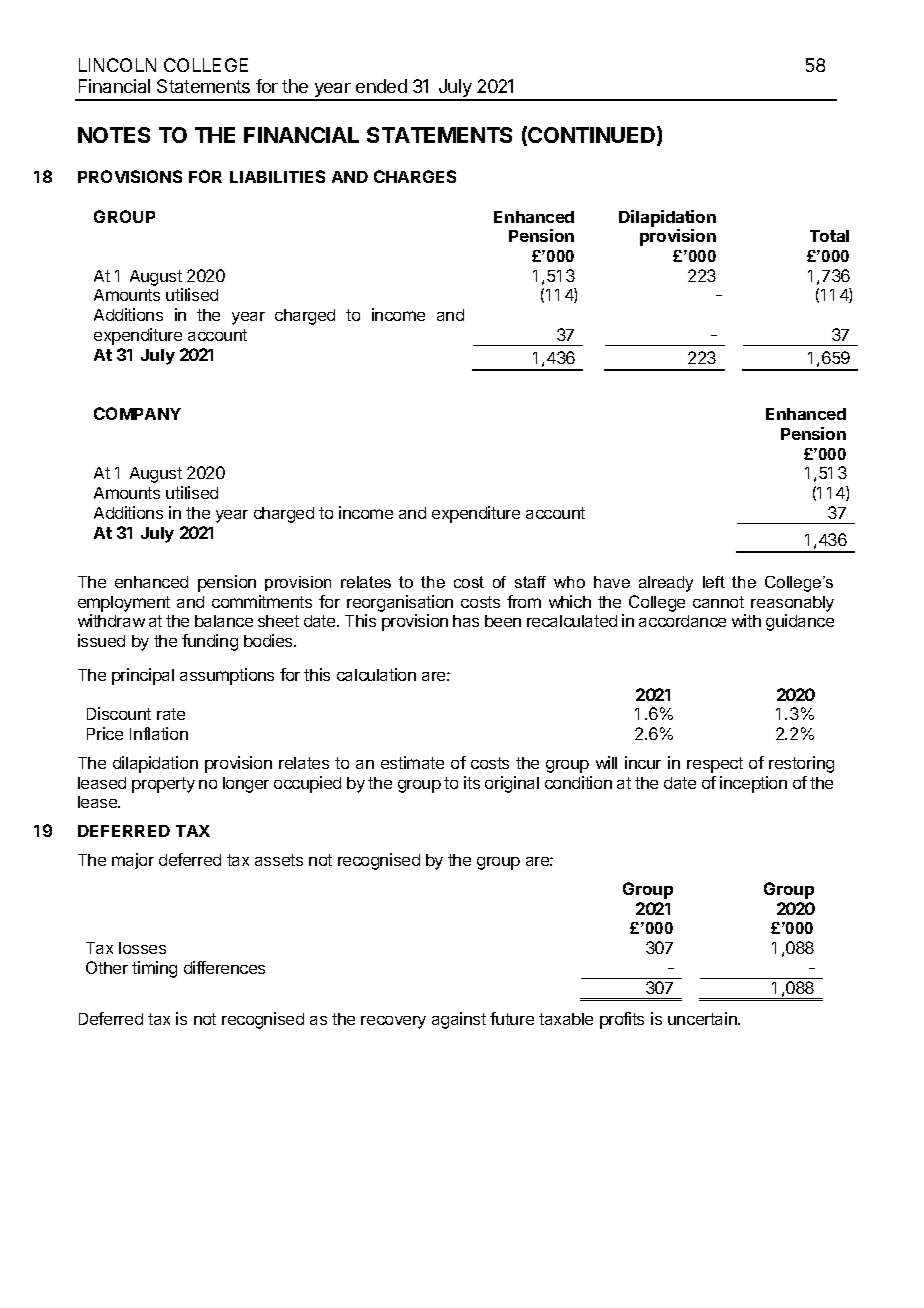 The width and height of the screenshot is (924, 1308). I want to click on inception, so click(753, 784).
